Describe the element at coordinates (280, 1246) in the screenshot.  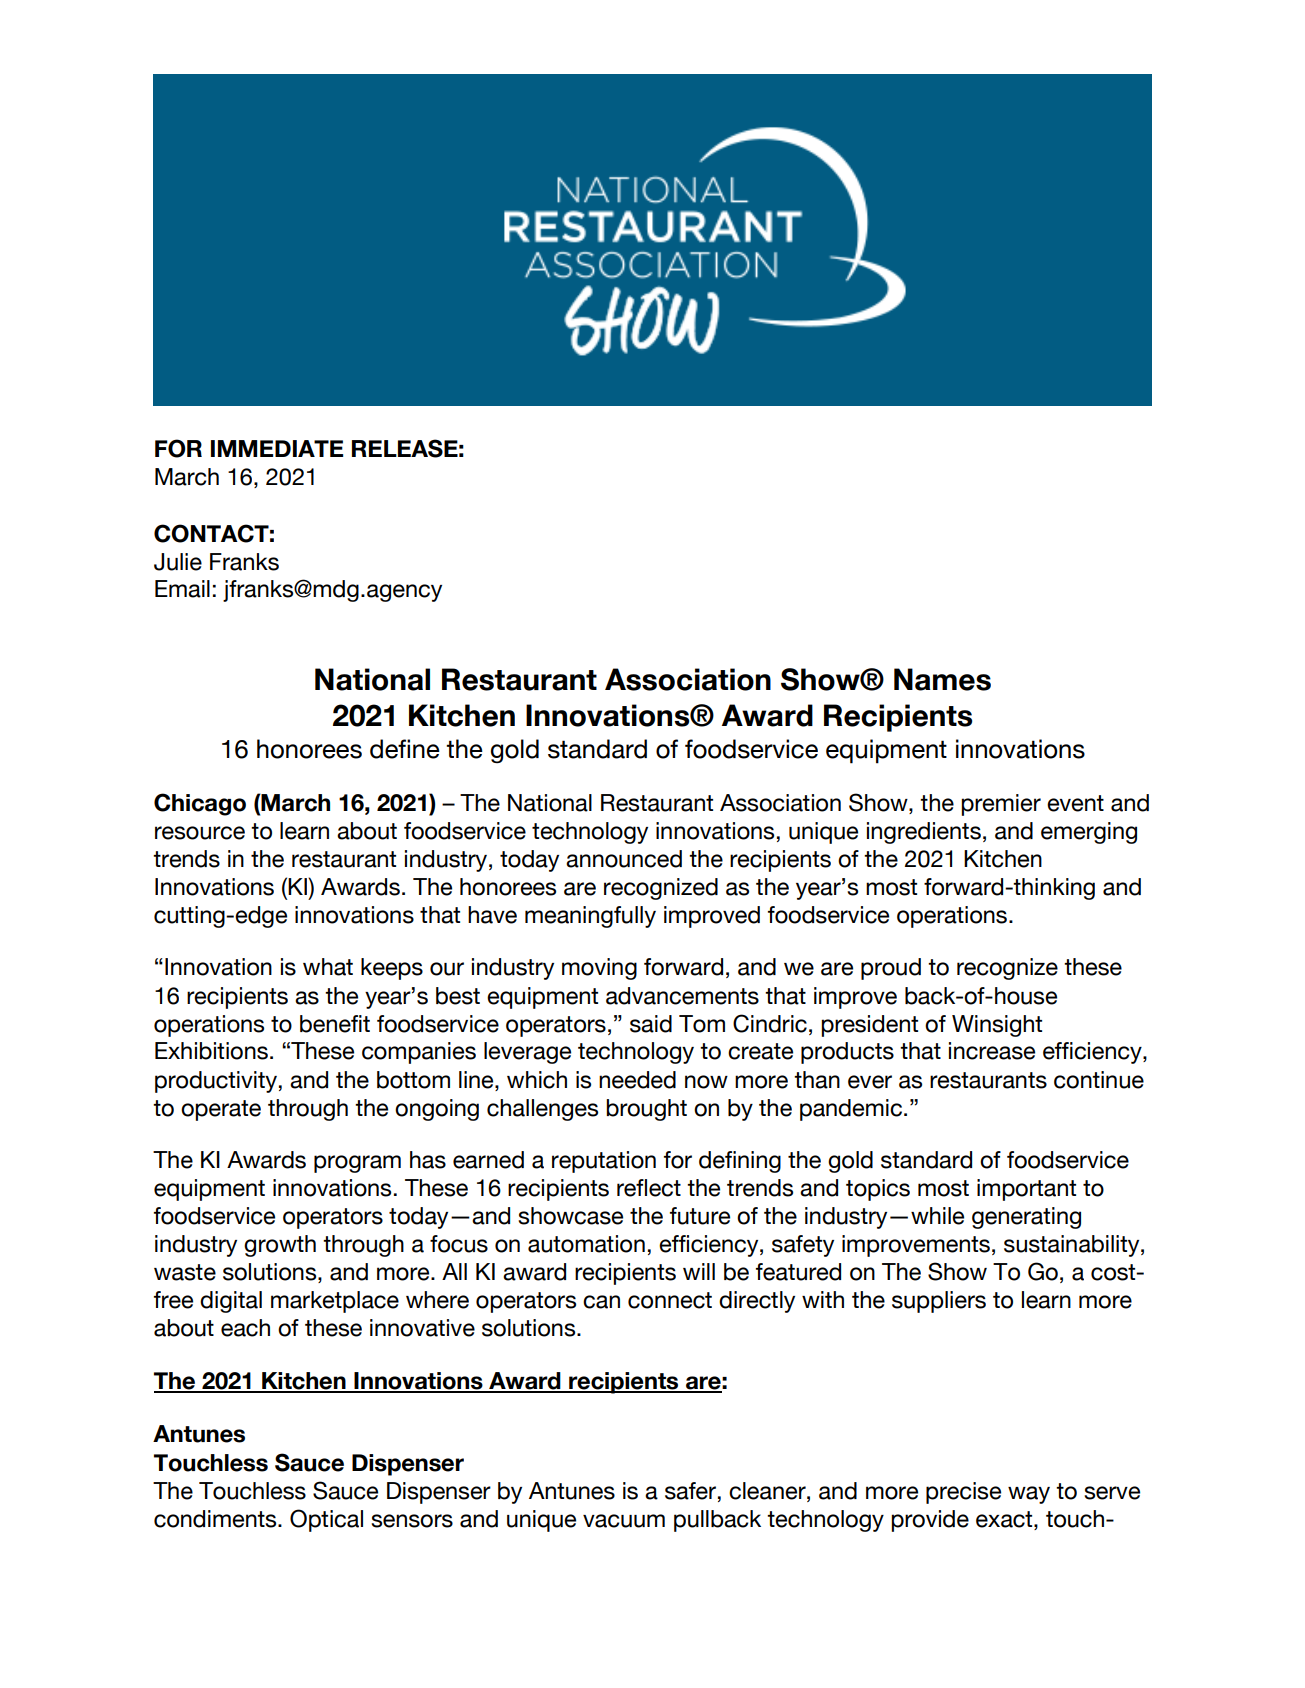
I see `growth` at that location.
